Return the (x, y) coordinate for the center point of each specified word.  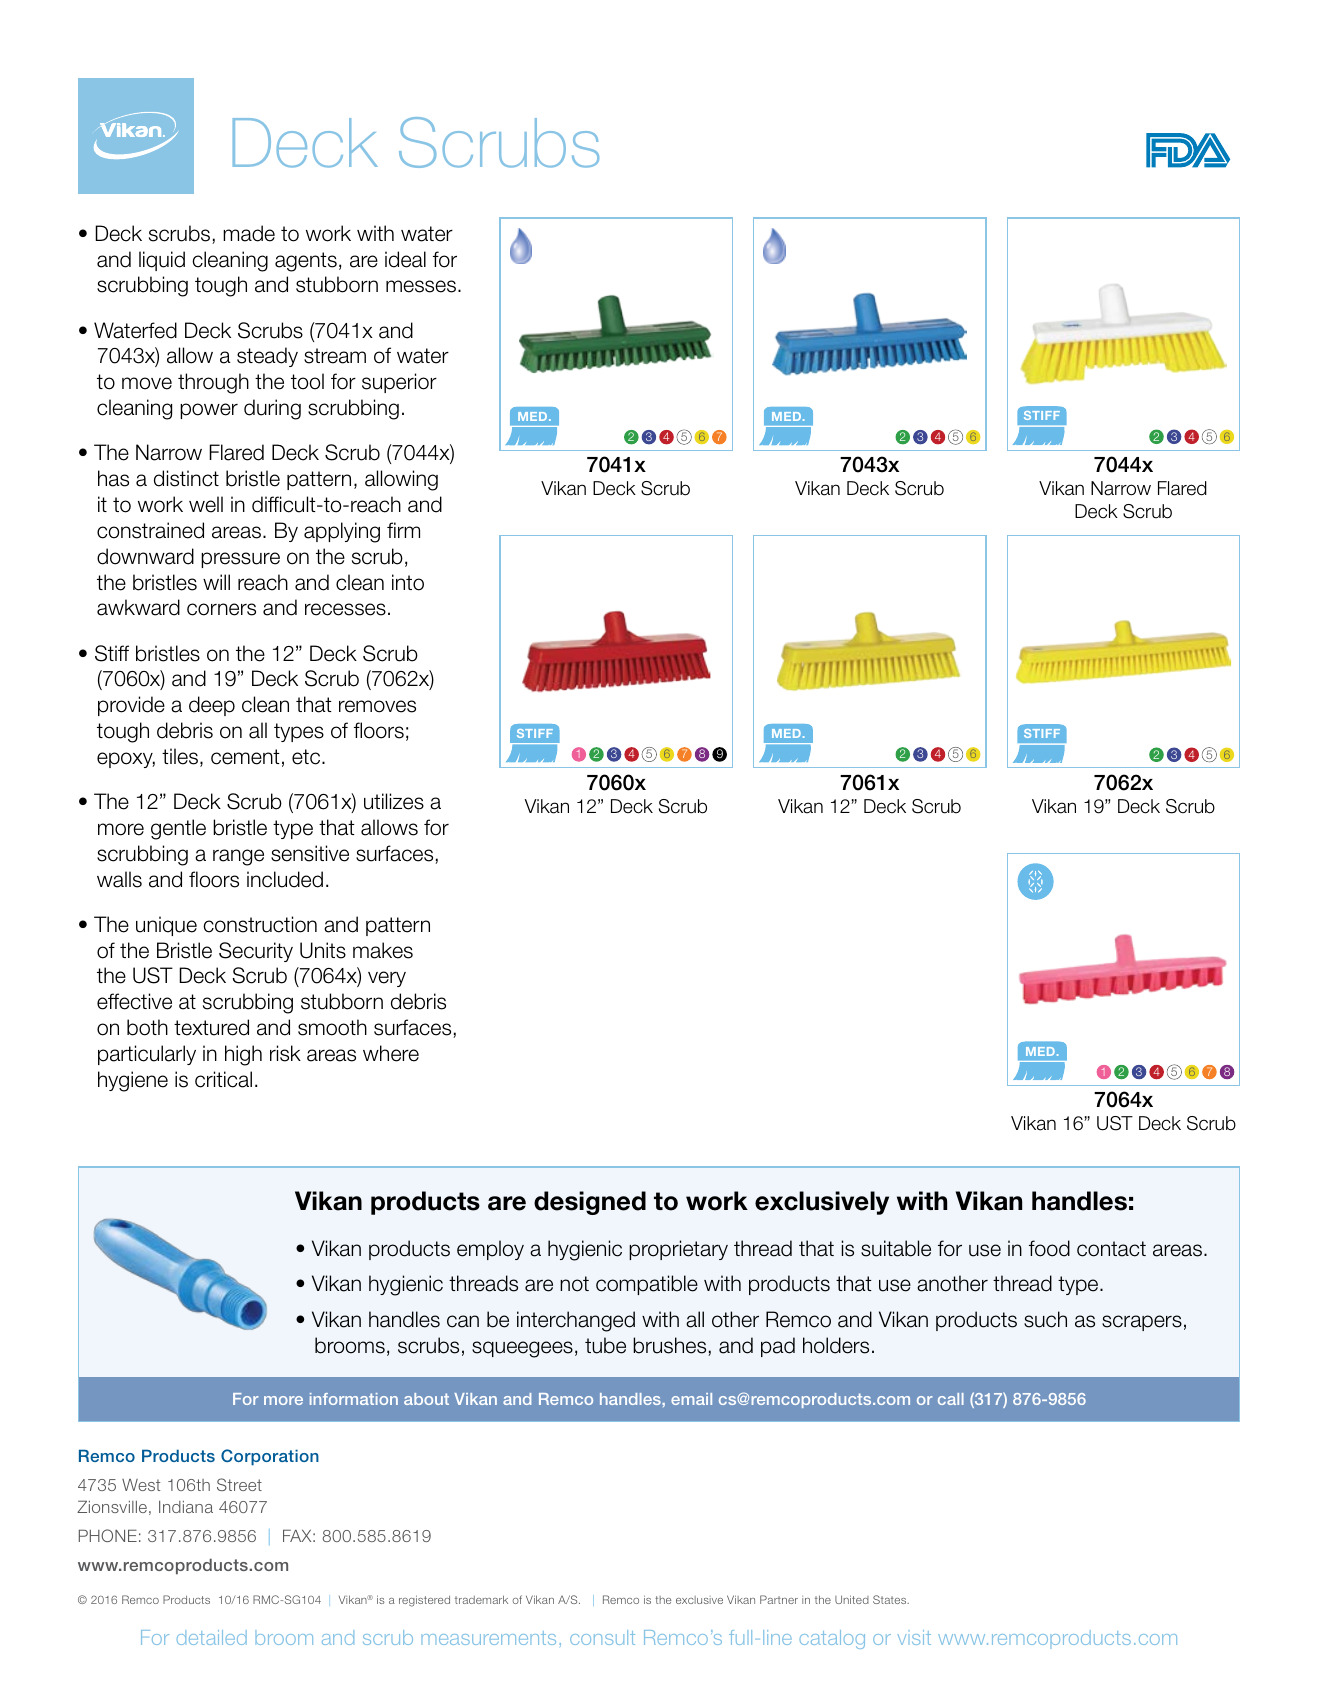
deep (212, 706)
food (1049, 1248)
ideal (405, 259)
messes (421, 286)
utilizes (394, 801)
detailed (212, 1637)
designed (590, 1203)
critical (223, 1079)
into (408, 582)
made (249, 233)
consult (602, 1637)
